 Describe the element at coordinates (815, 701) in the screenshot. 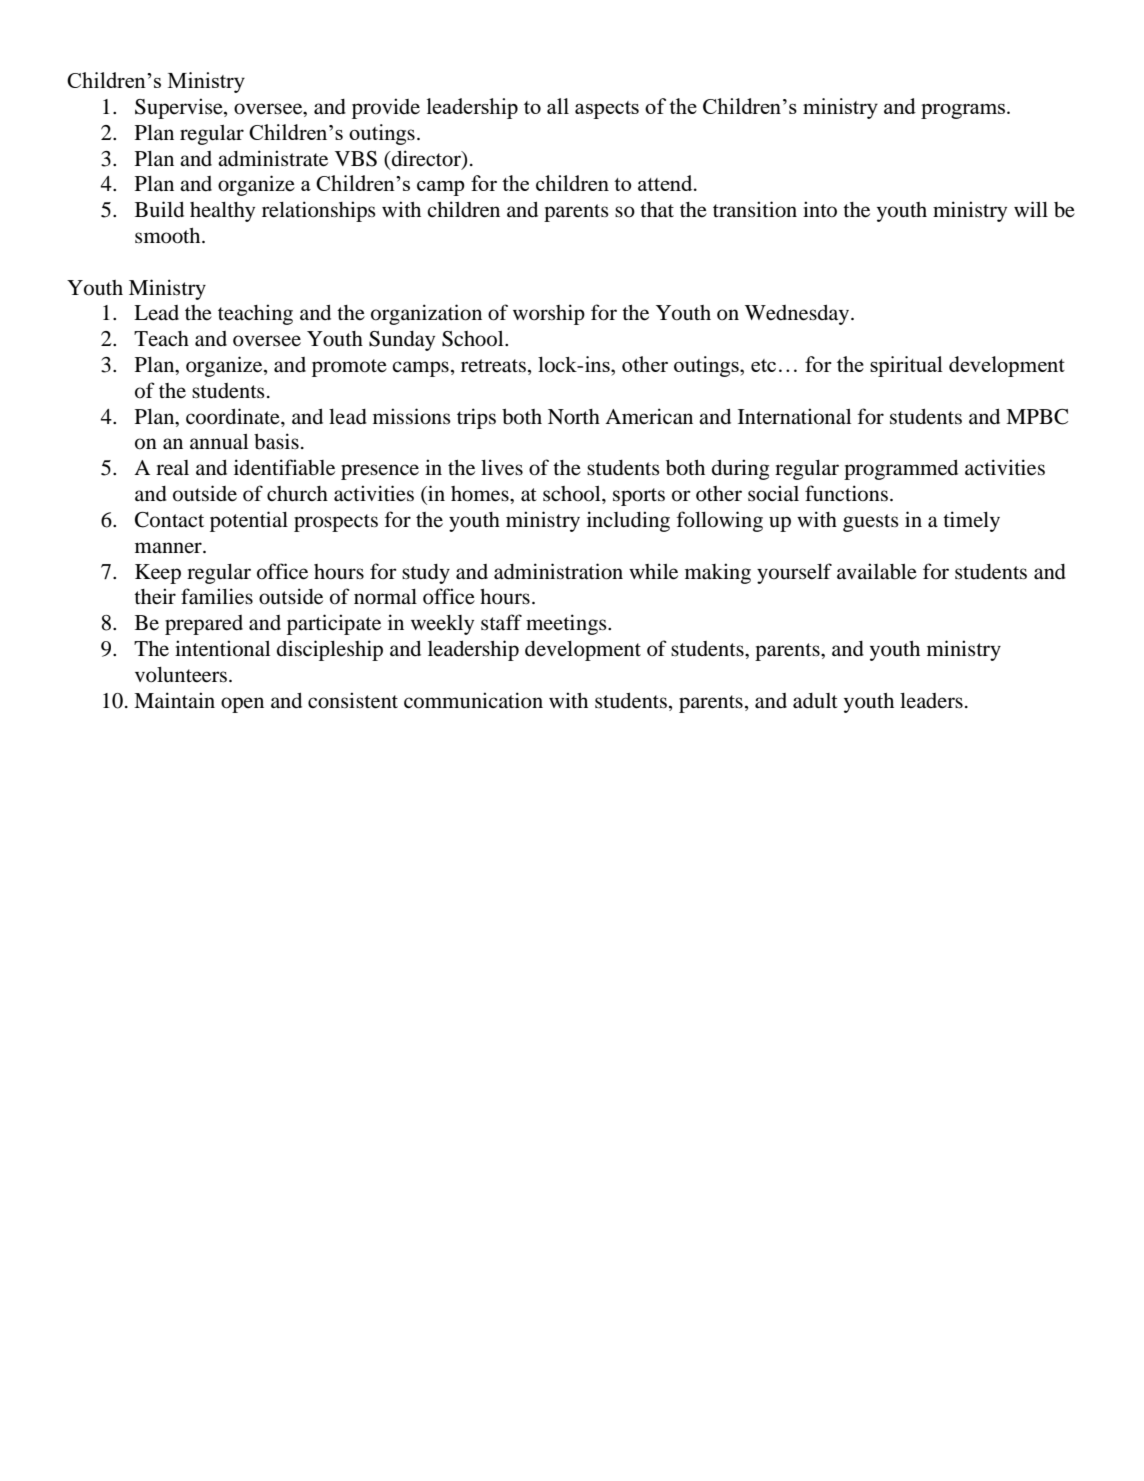

I see `adult` at that location.
